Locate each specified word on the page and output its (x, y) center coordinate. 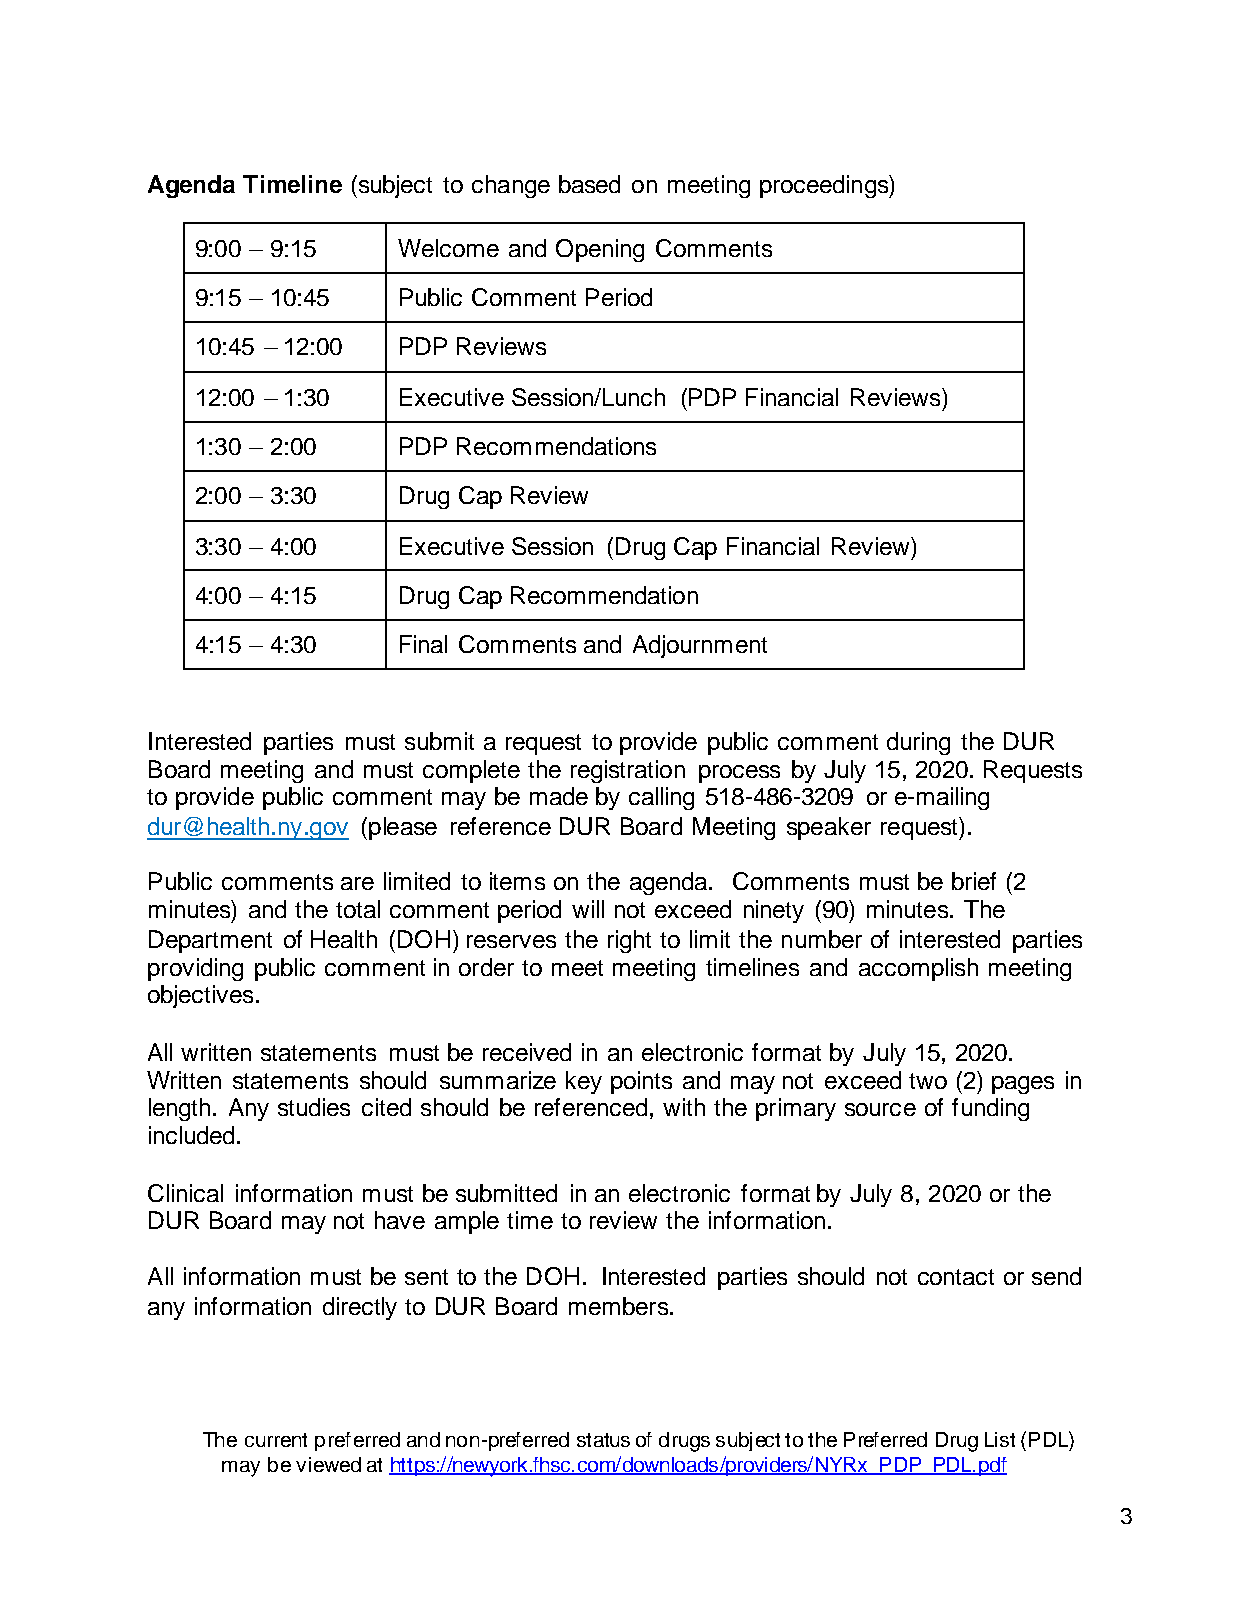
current (276, 1440)
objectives (200, 996)
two (928, 1081)
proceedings (825, 186)
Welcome (448, 248)
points (641, 1082)
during (918, 743)
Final (423, 644)
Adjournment (700, 646)
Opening (600, 250)
